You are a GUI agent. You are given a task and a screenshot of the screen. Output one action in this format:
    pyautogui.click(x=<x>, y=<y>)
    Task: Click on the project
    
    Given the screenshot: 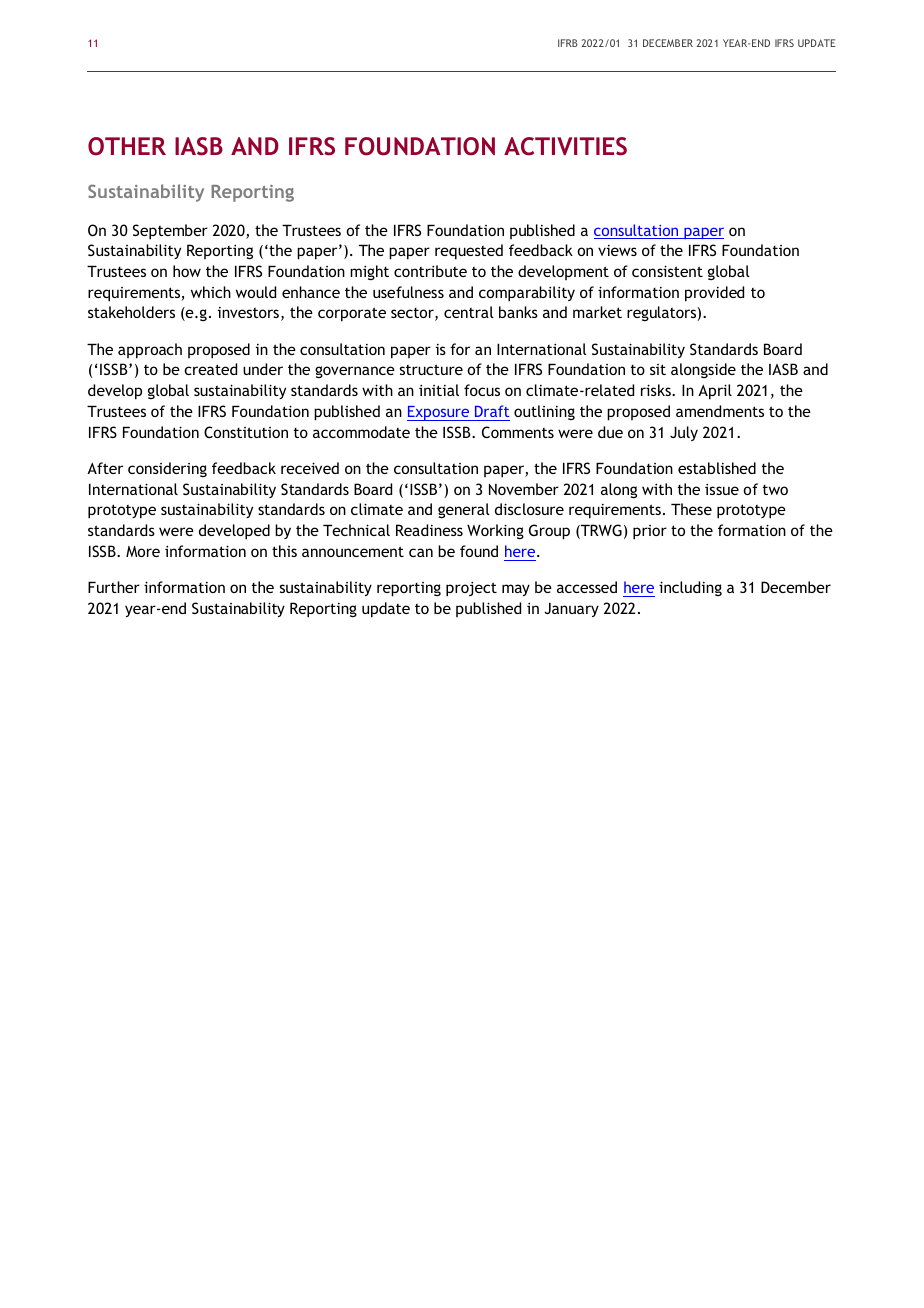 What is the action you would take?
    pyautogui.click(x=471, y=589)
